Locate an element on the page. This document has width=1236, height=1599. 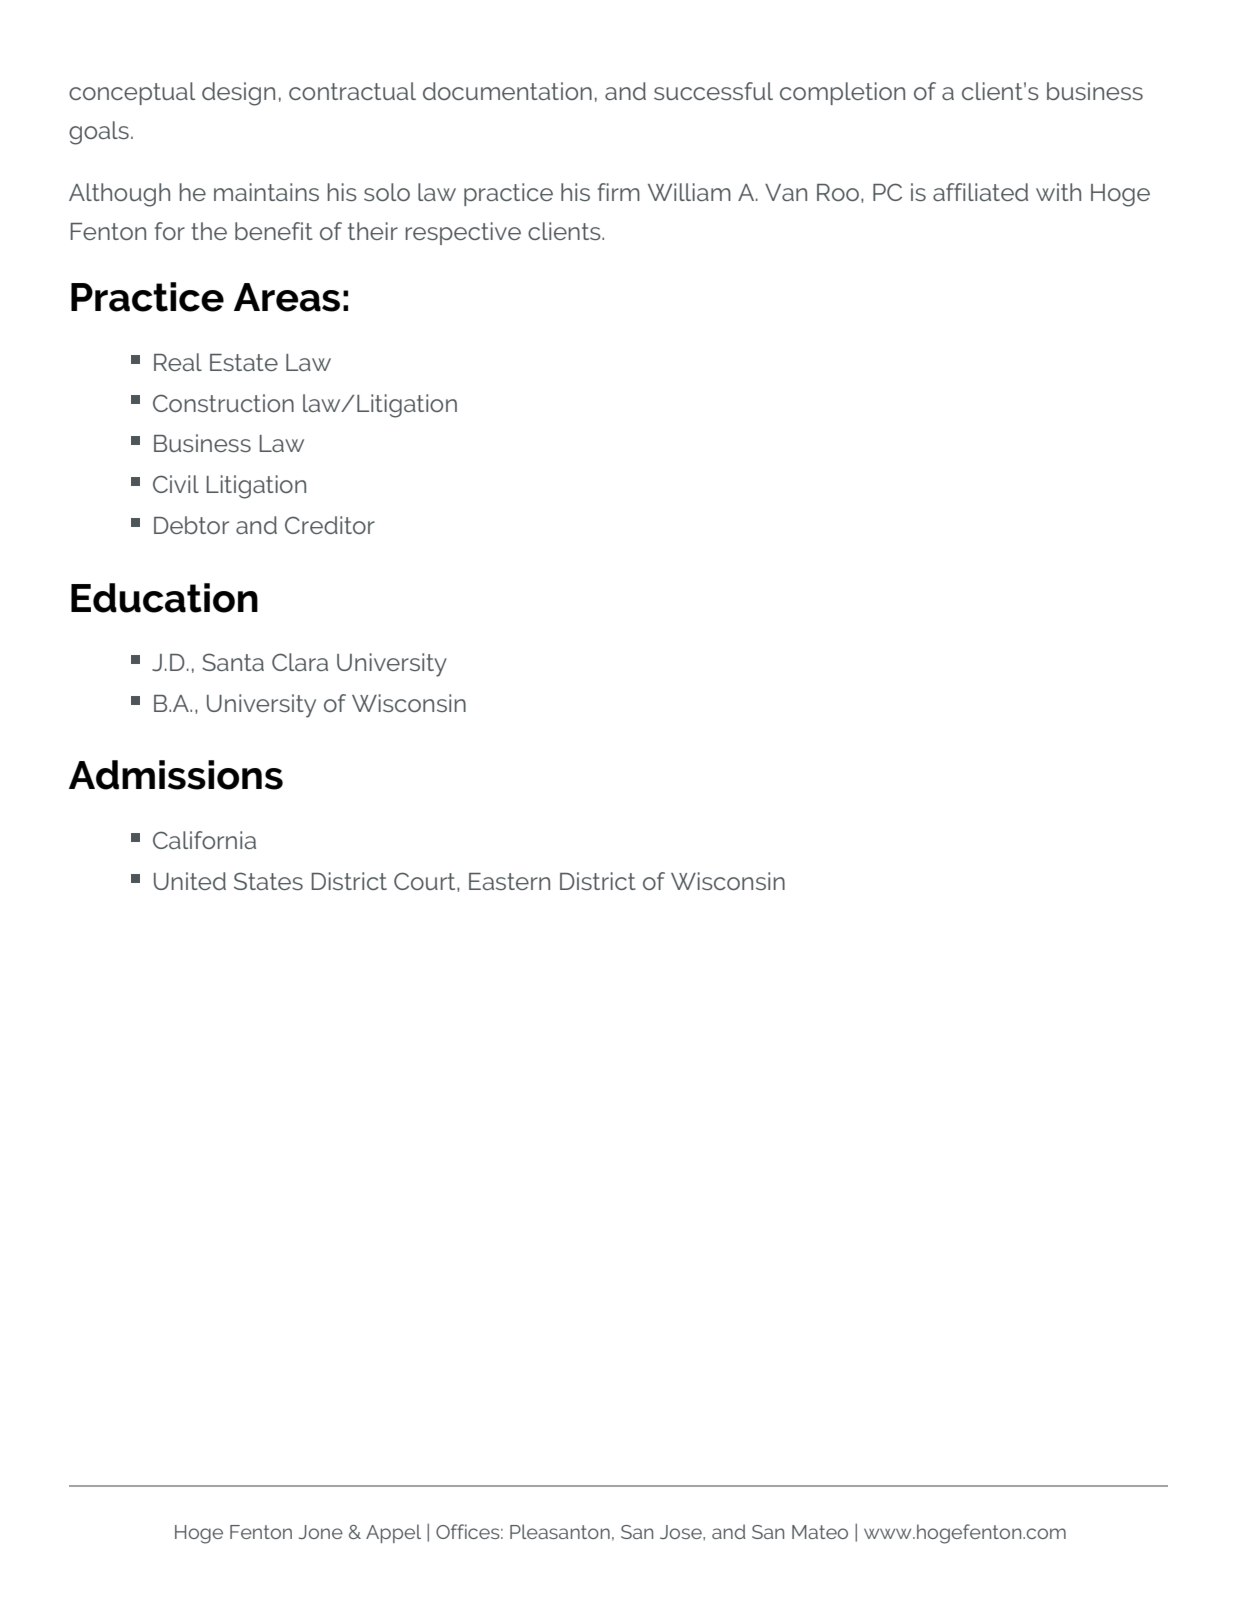
affiliated is located at coordinates (980, 192).
